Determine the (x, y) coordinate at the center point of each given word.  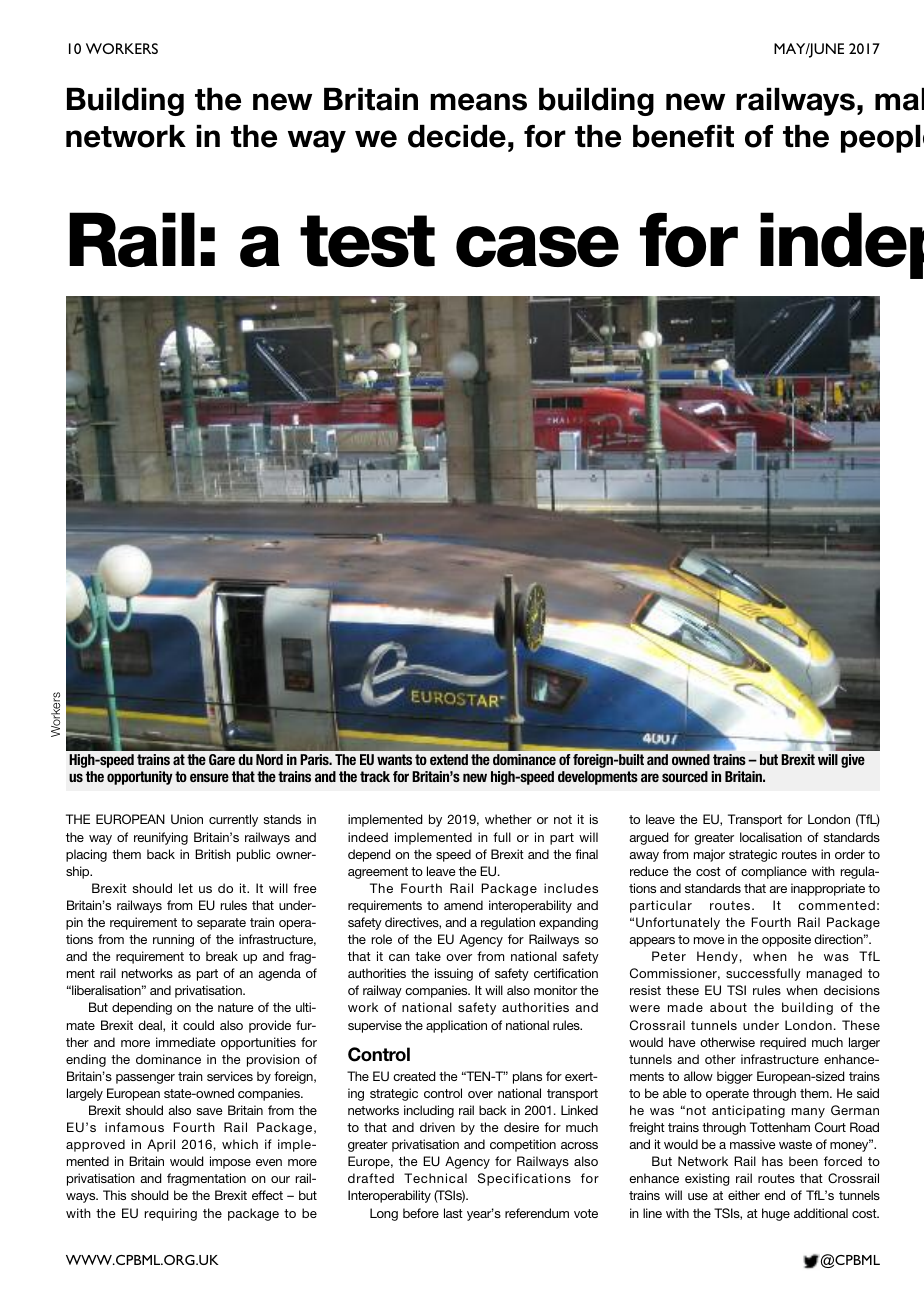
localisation (771, 837)
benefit (683, 136)
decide (457, 136)
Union (187, 819)
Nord (269, 759)
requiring (171, 1214)
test (367, 241)
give (853, 761)
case (537, 246)
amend (463, 905)
